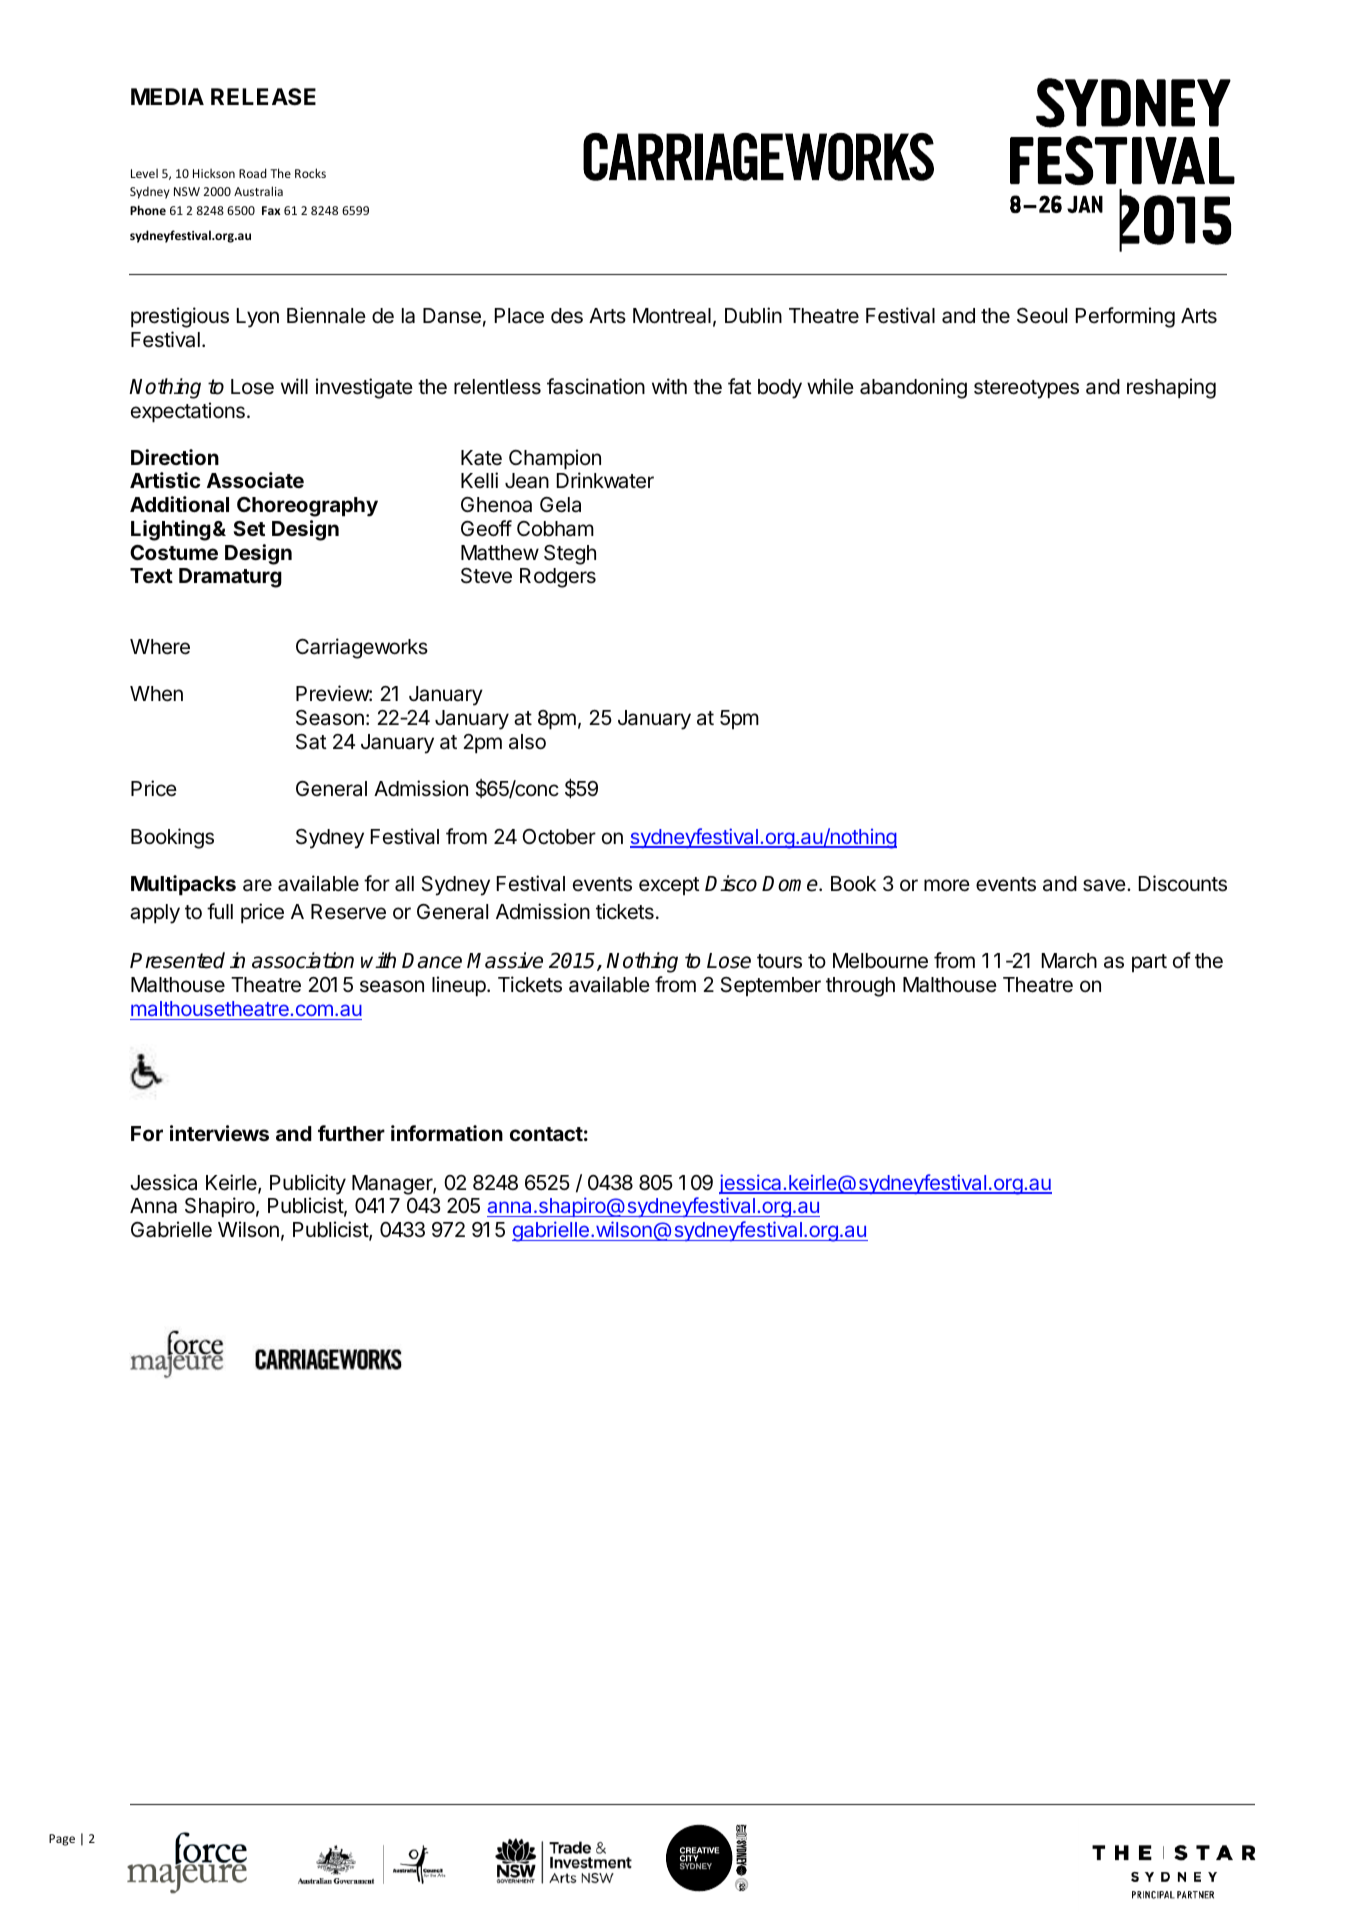 The image size is (1364, 1928). Describe the element at coordinates (860, 987) in the document. I see `through` at that location.
